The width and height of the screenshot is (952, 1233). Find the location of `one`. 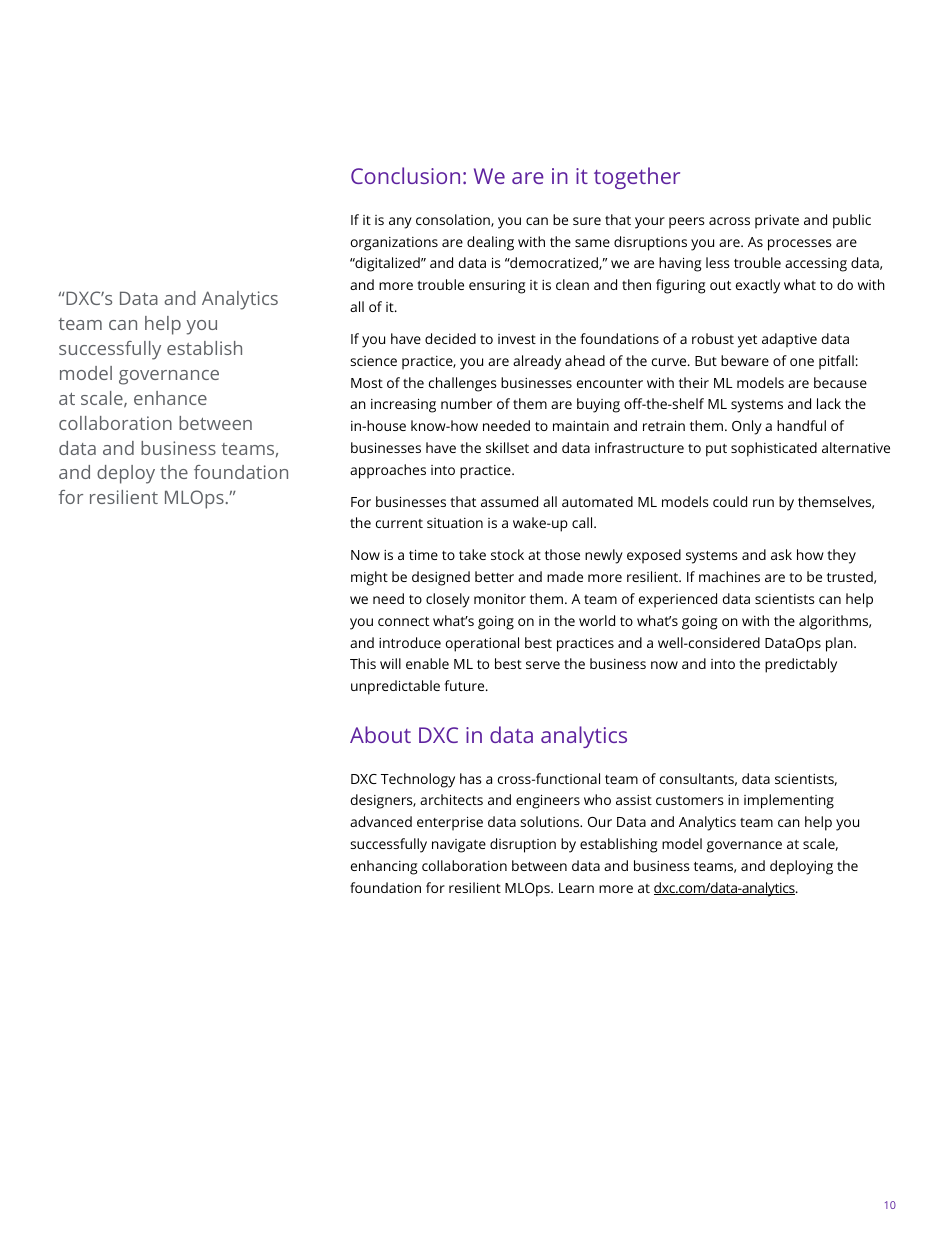

one is located at coordinates (802, 362).
